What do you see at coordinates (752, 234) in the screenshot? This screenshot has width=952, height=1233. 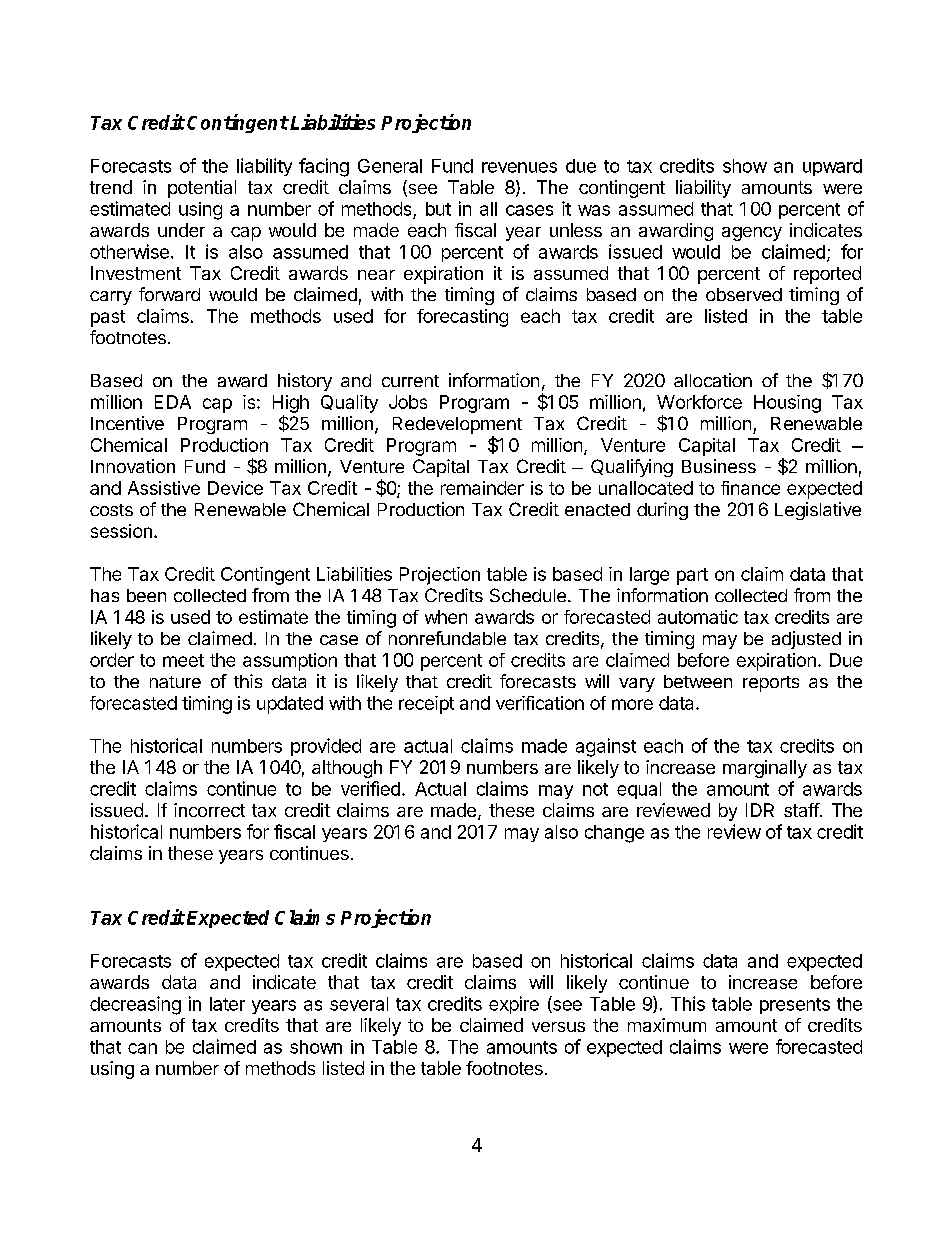 I see `agency` at bounding box center [752, 234].
